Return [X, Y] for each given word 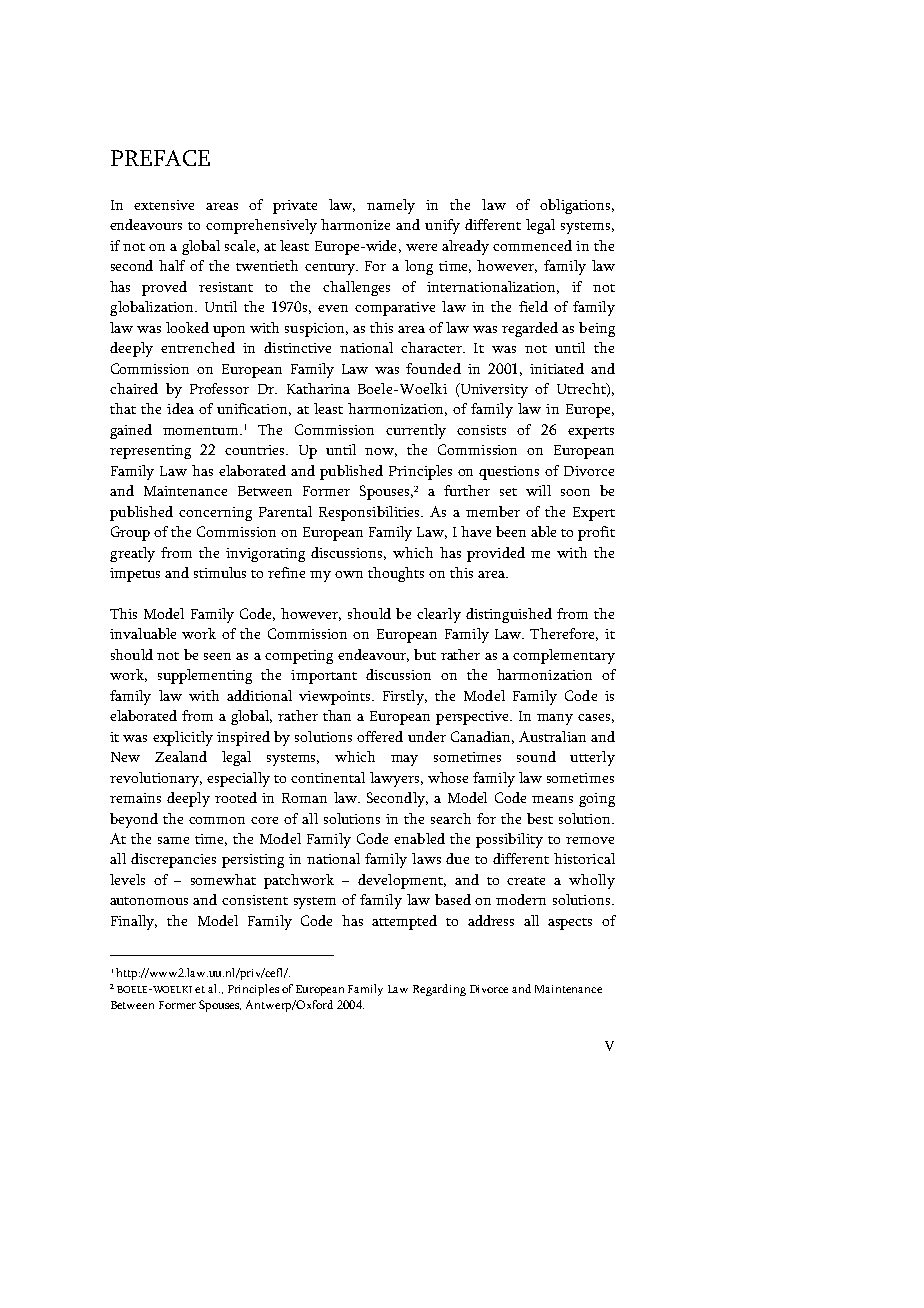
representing [150, 452]
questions [509, 473]
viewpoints [336, 698]
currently [416, 431]
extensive [164, 205]
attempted [404, 922]
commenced [532, 245]
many [555, 719]
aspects [570, 924]
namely [391, 206]
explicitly [183, 738]
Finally [134, 922]
